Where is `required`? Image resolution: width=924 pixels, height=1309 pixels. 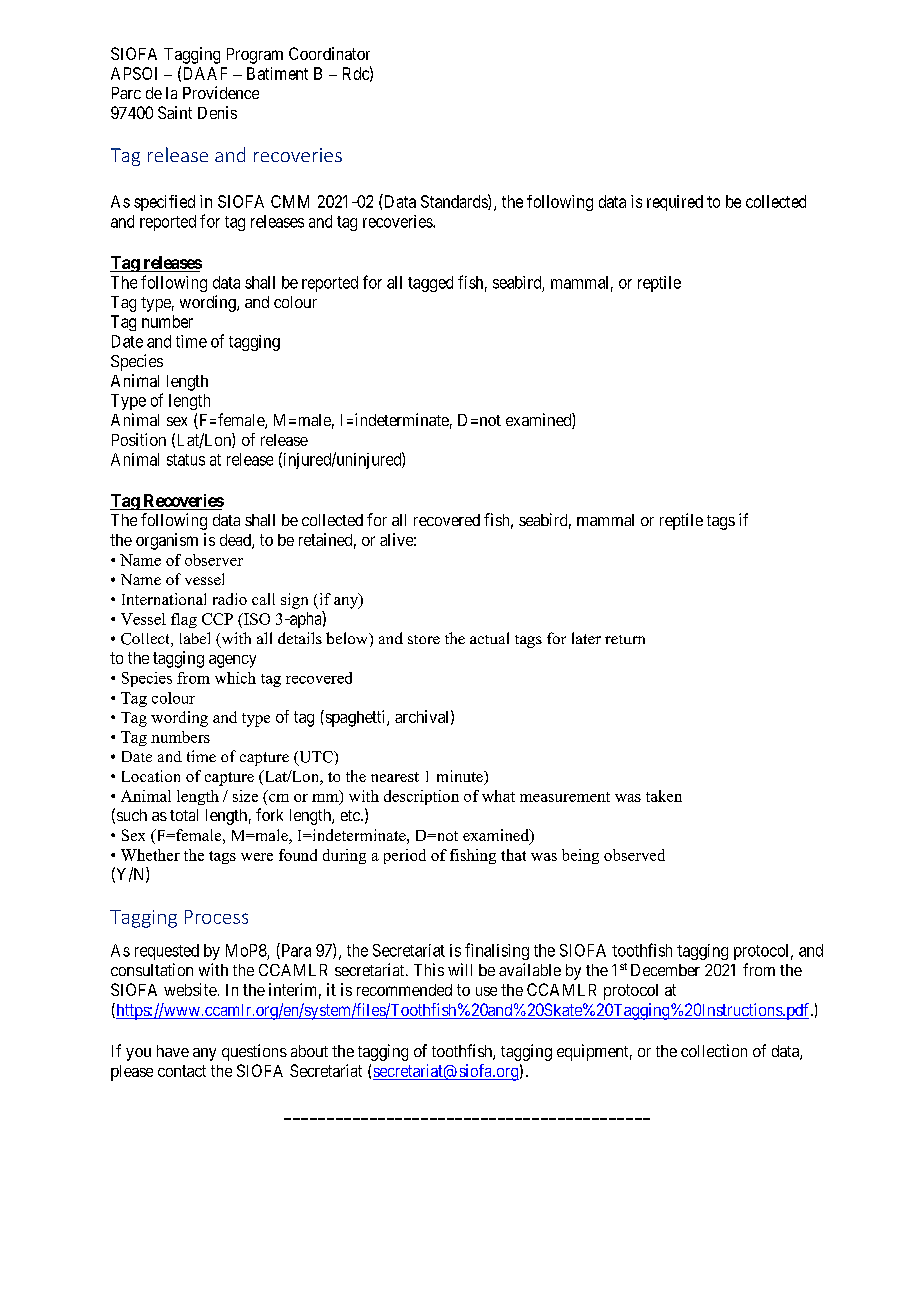
required is located at coordinates (675, 203).
